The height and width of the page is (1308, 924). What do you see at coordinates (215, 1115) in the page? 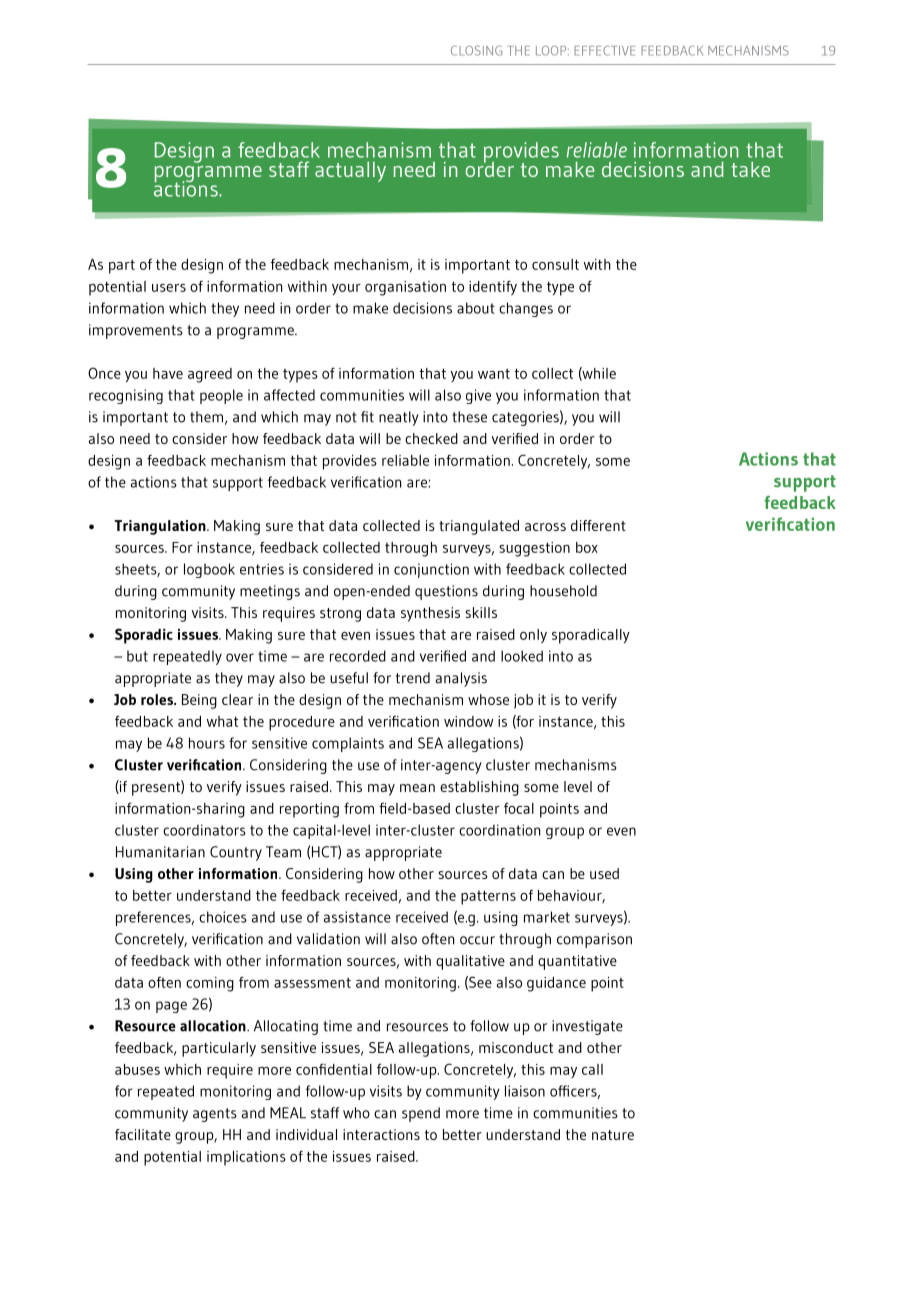
I see `agents` at bounding box center [215, 1115].
